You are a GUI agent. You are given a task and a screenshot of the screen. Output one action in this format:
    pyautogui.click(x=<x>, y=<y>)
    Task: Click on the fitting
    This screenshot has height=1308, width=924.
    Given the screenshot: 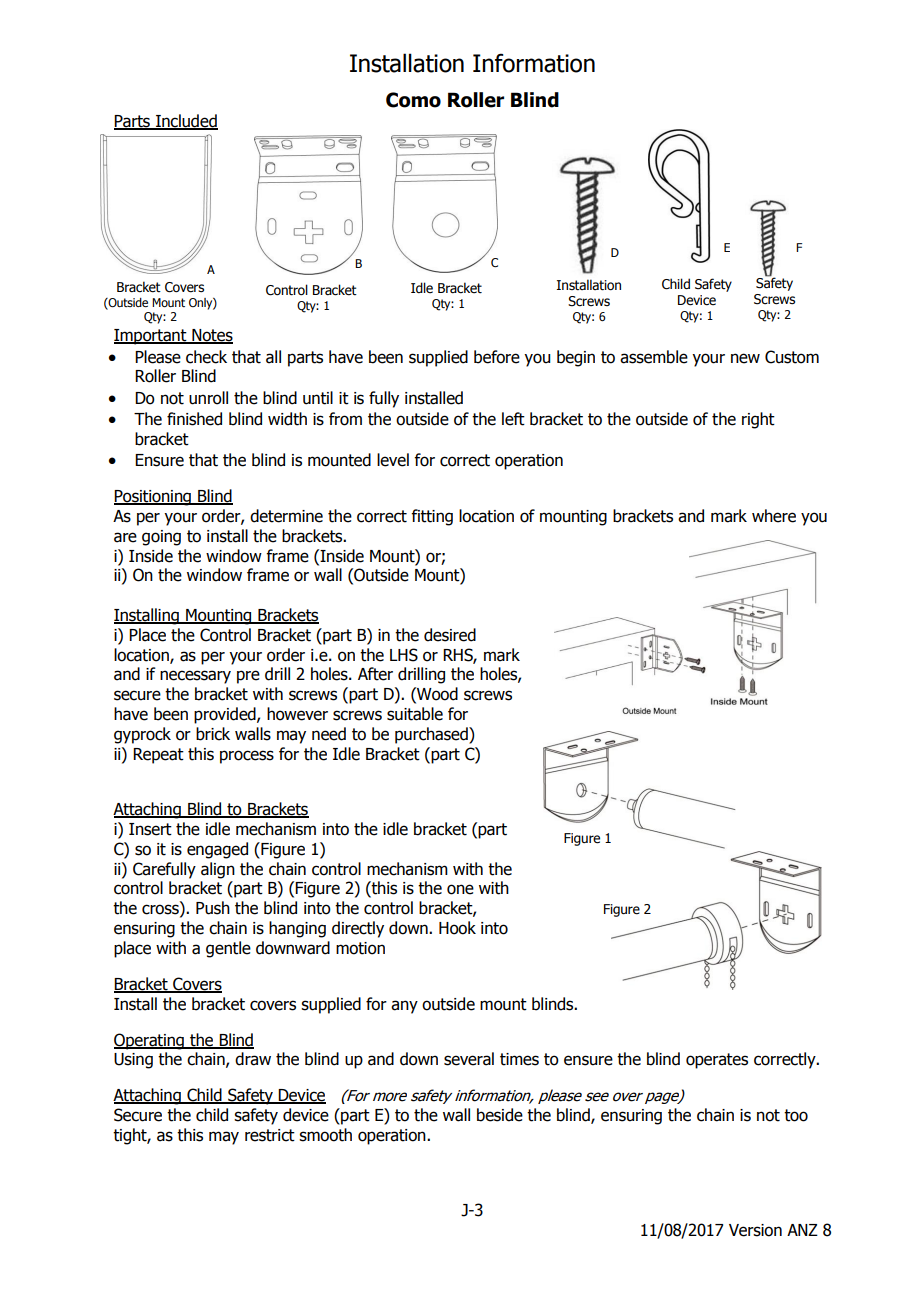 What is the action you would take?
    pyautogui.click(x=432, y=517)
